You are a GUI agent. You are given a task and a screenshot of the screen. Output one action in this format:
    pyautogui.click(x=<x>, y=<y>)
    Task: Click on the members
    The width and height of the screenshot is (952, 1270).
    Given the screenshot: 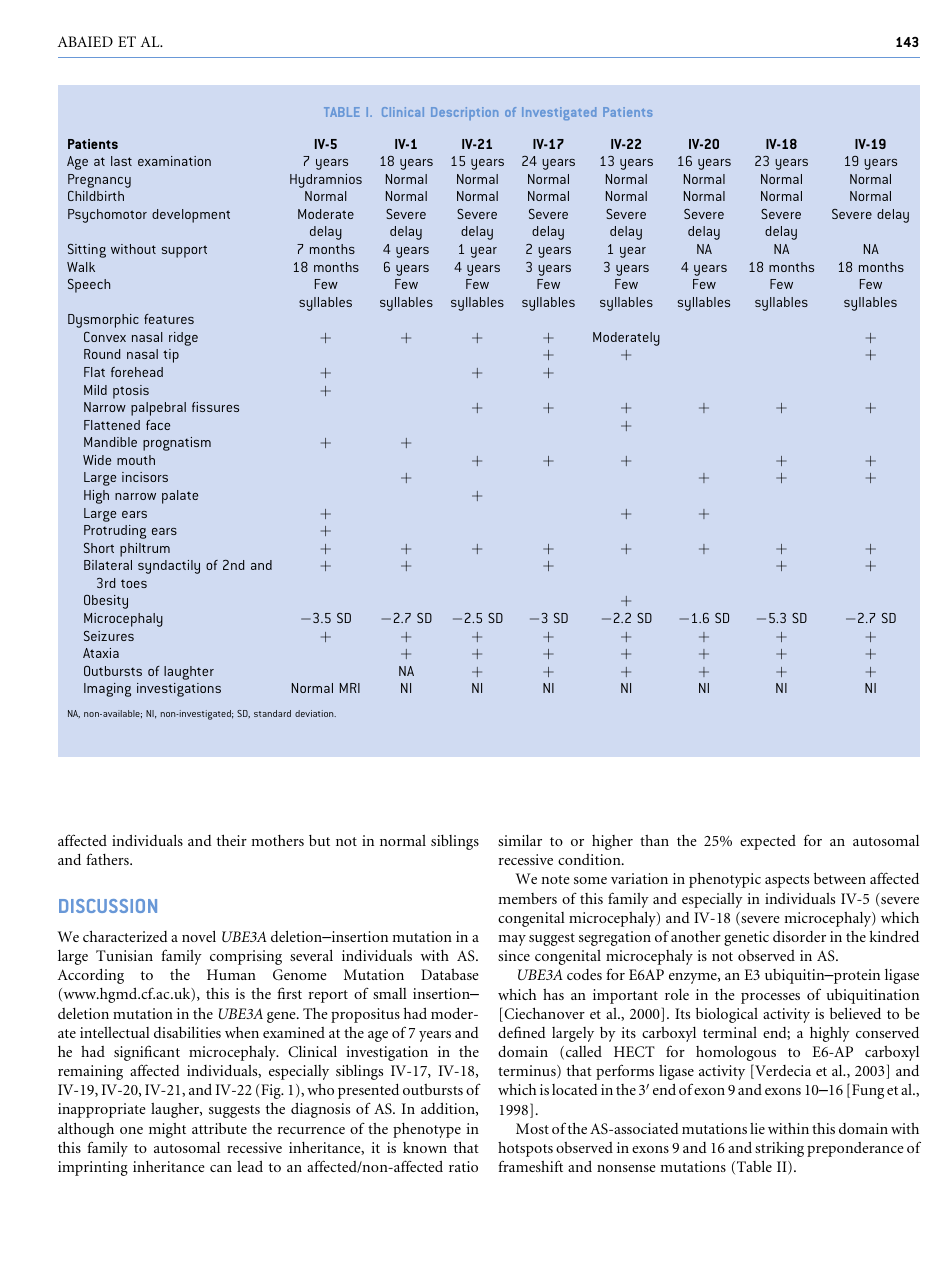 What is the action you would take?
    pyautogui.click(x=527, y=898)
